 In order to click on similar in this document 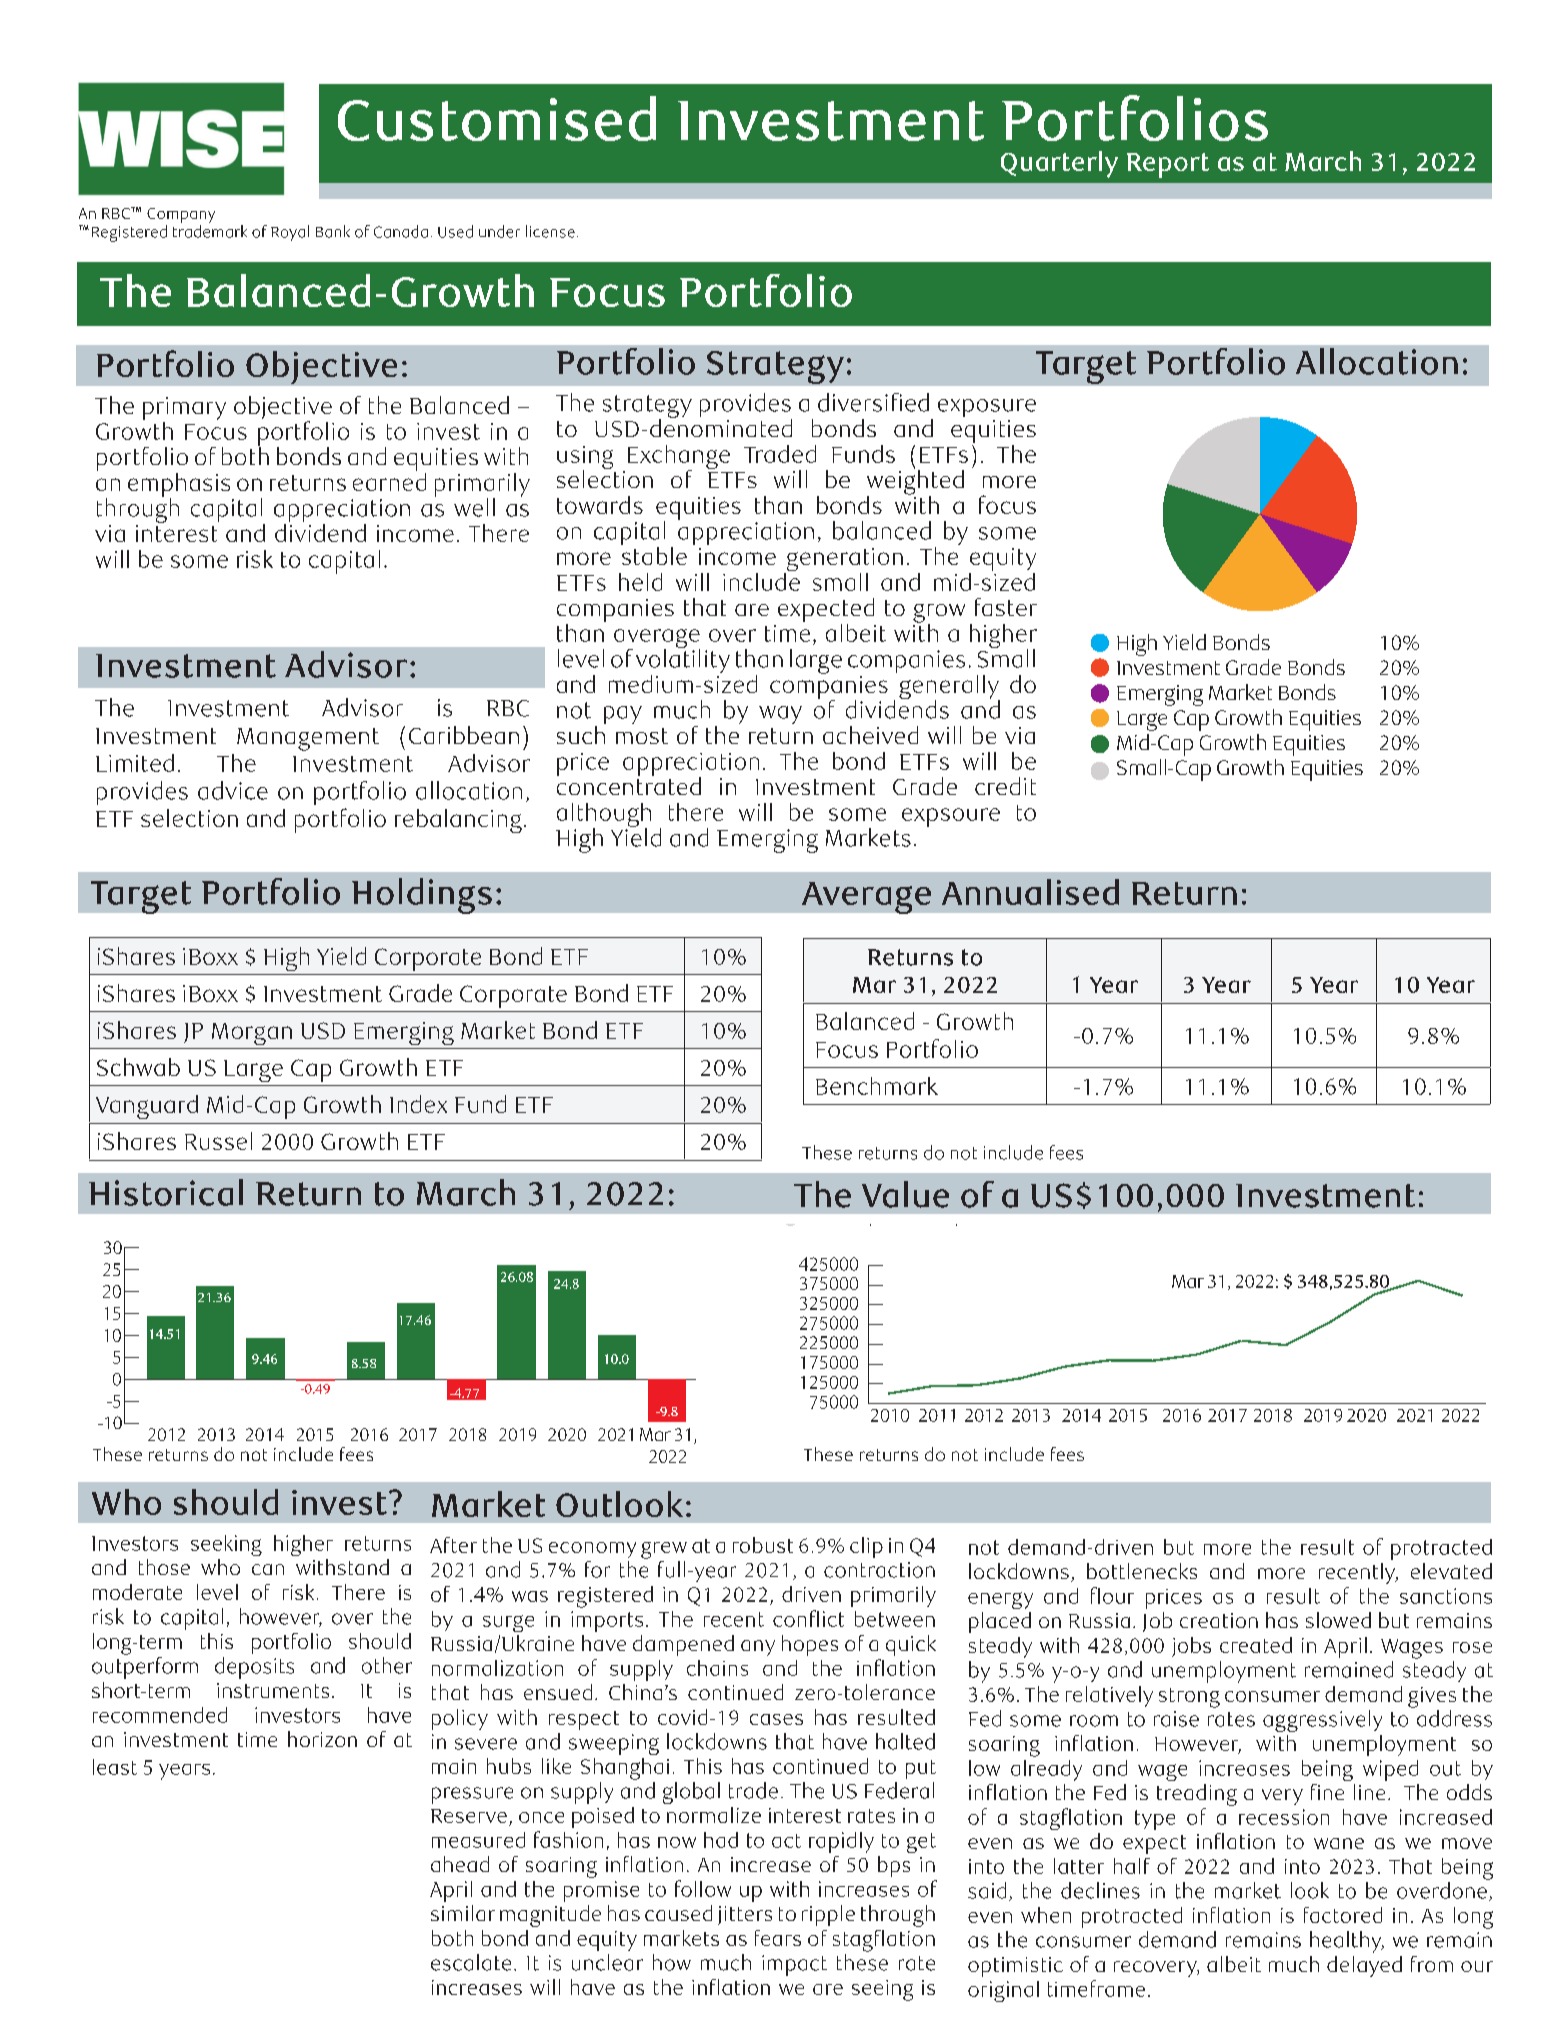, I will do `click(463, 1913)`.
